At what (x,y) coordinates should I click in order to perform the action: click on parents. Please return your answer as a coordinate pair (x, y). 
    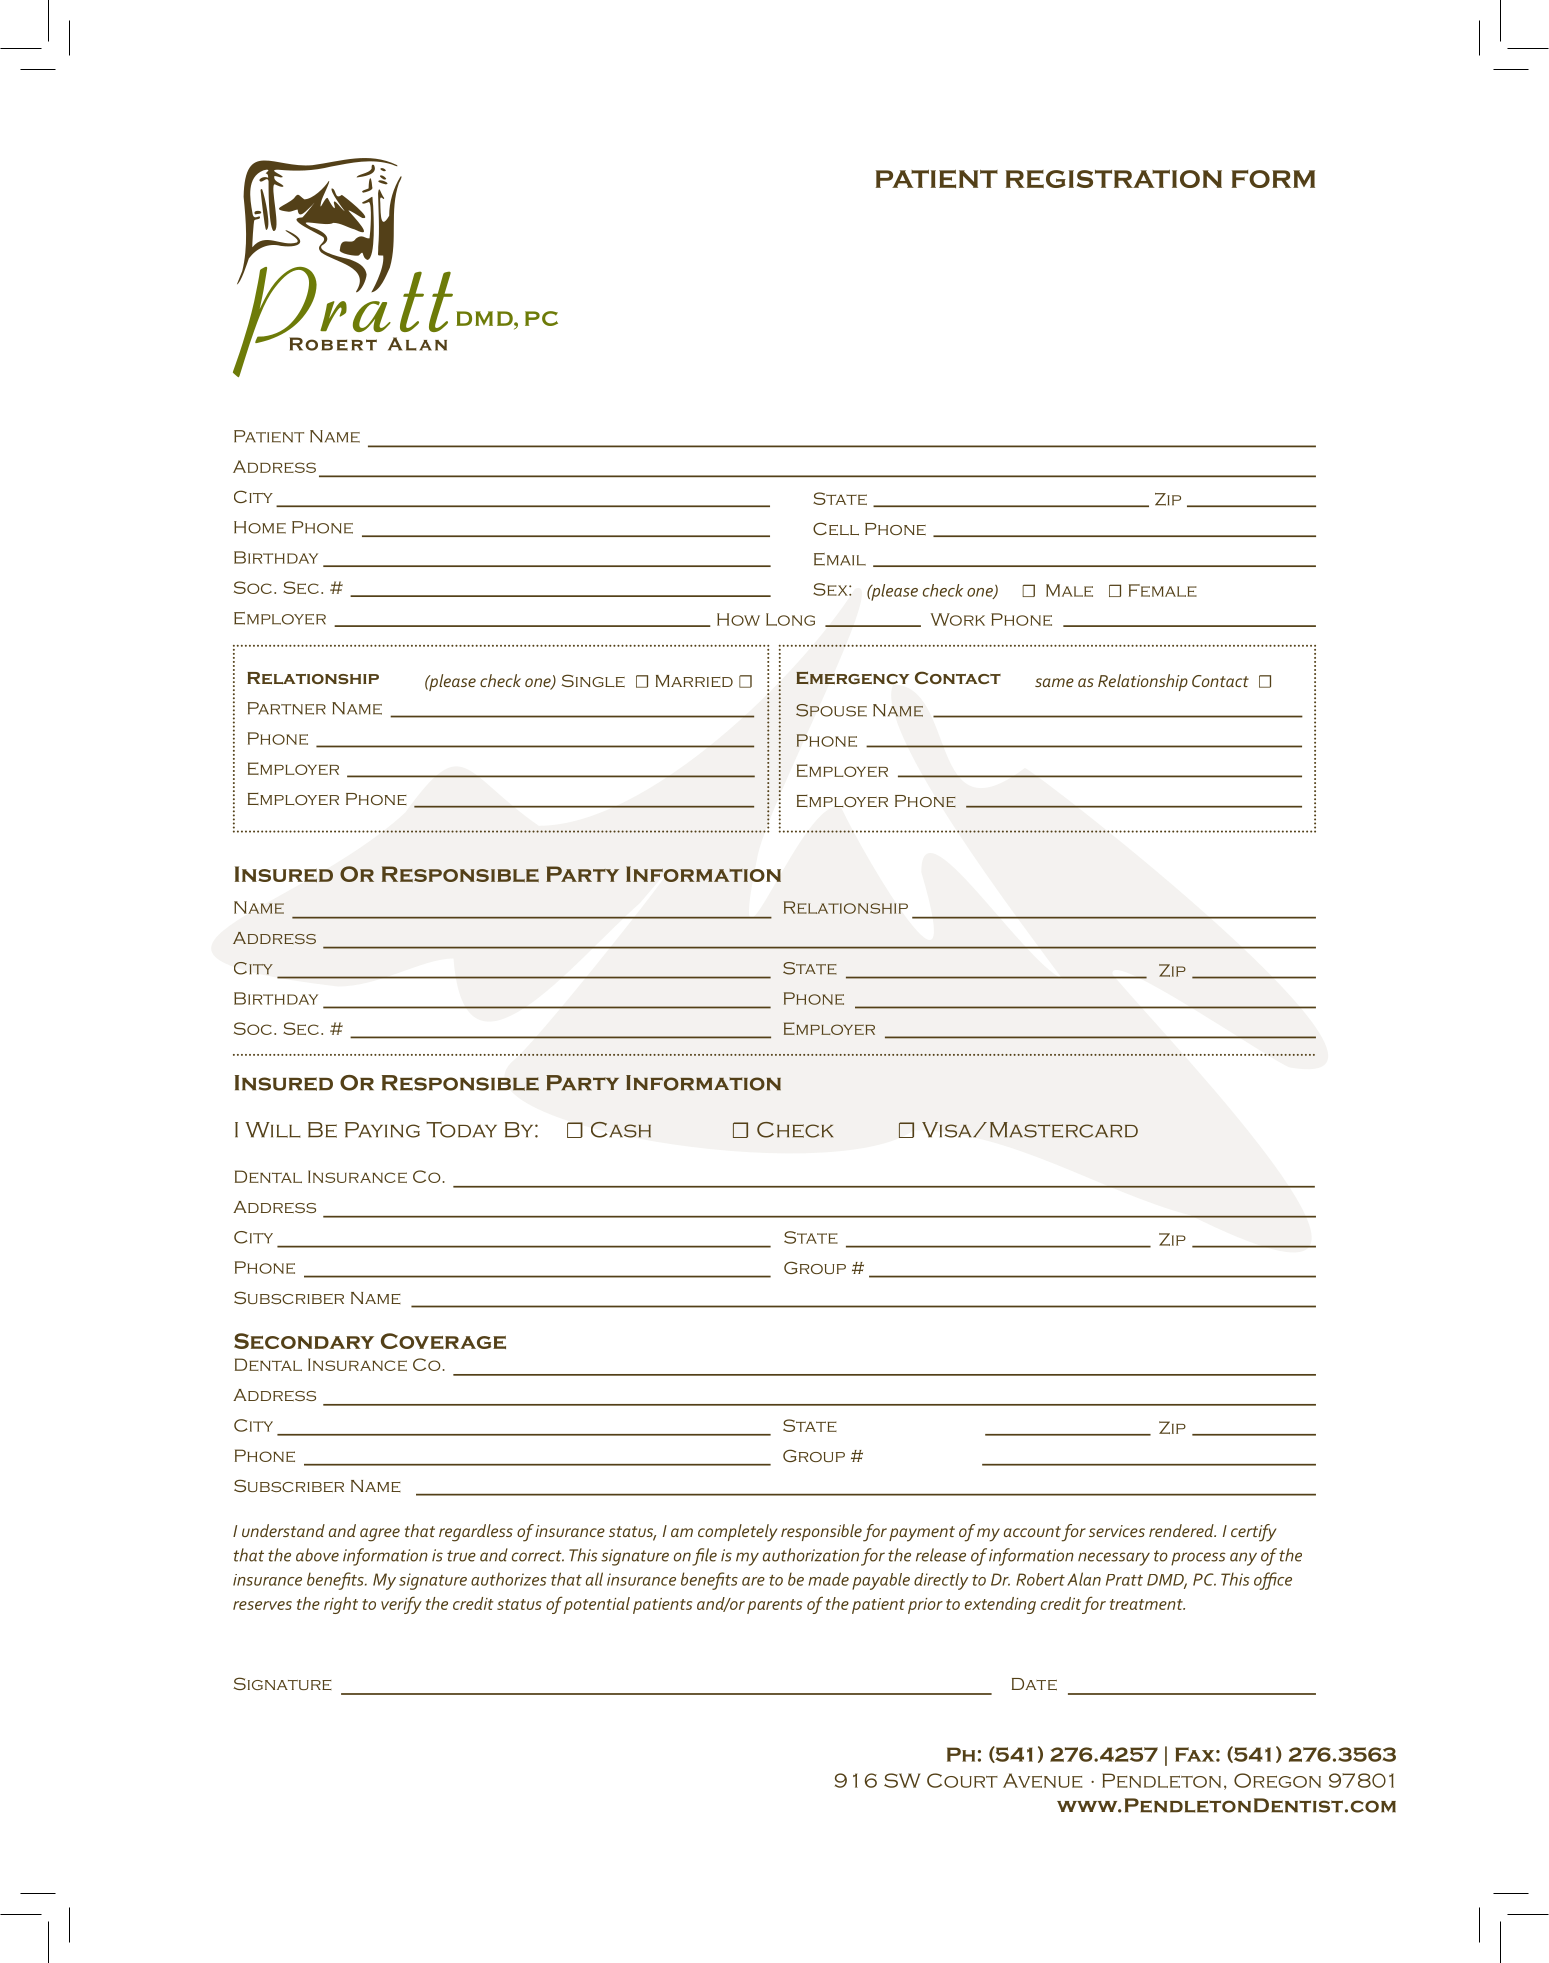
    Looking at the image, I should click on (774, 1606).
